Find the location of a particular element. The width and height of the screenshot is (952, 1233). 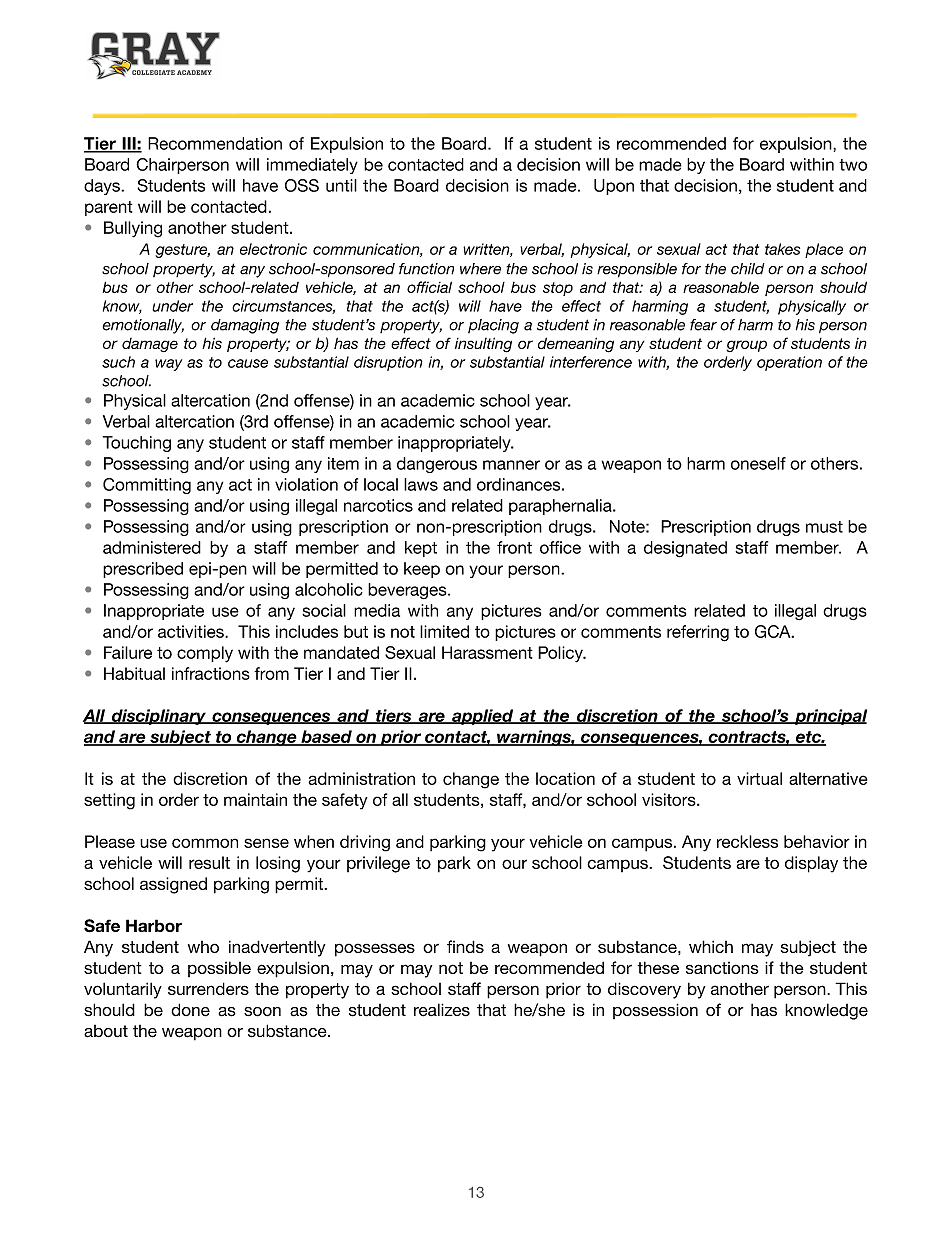

two is located at coordinates (853, 165).
